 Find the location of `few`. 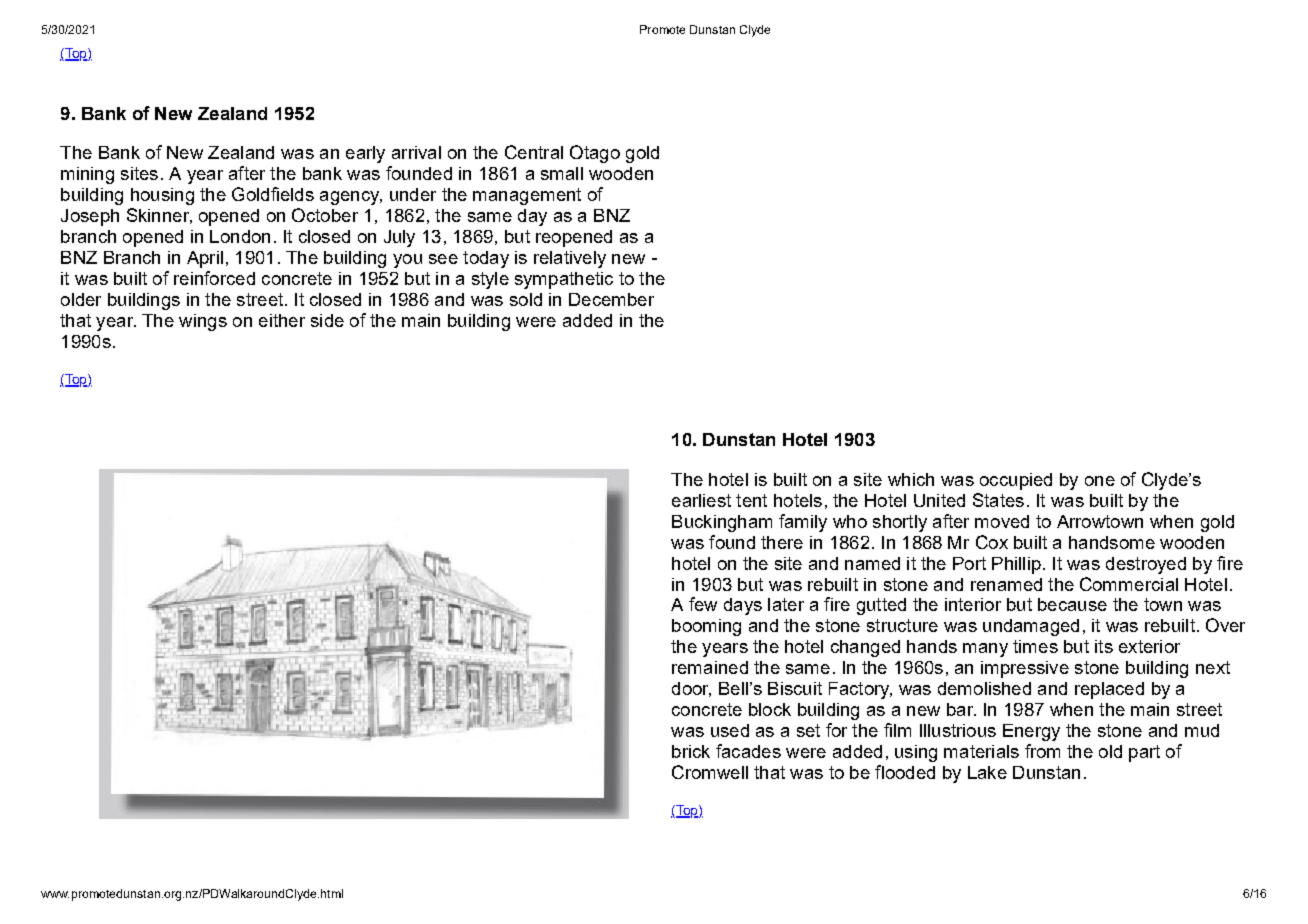

few is located at coordinates (703, 604).
